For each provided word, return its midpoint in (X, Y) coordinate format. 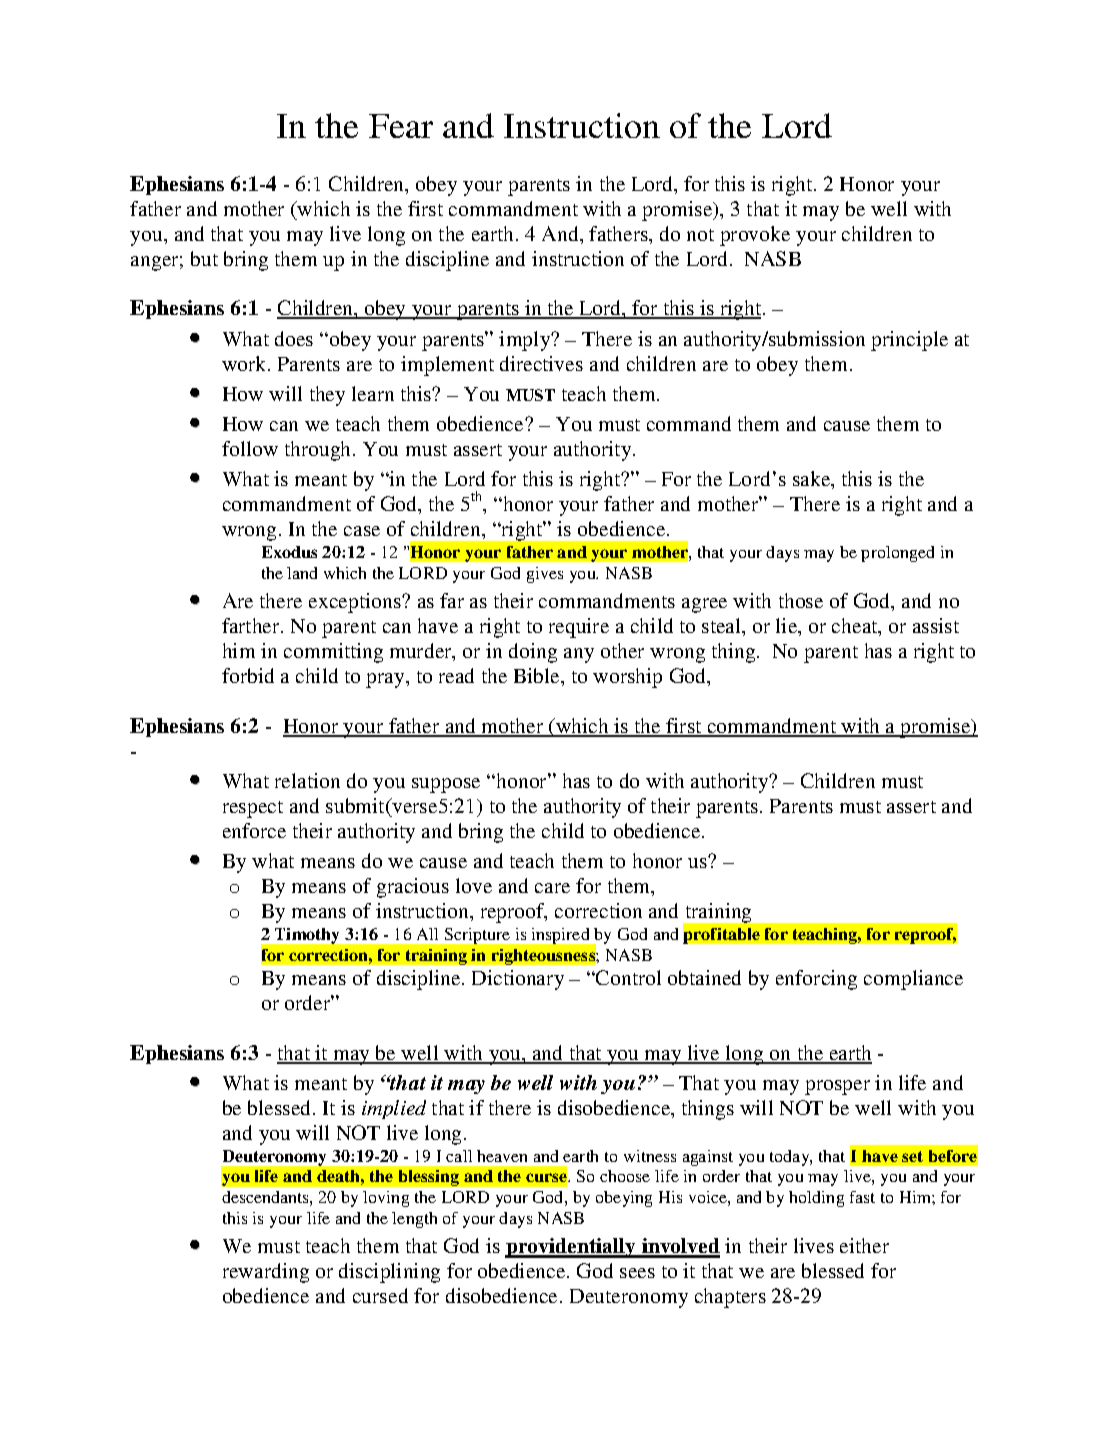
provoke (755, 236)
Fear (401, 126)
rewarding (266, 1273)
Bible (538, 675)
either (864, 1245)
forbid (248, 675)
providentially (571, 1248)
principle (909, 341)
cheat (856, 627)
